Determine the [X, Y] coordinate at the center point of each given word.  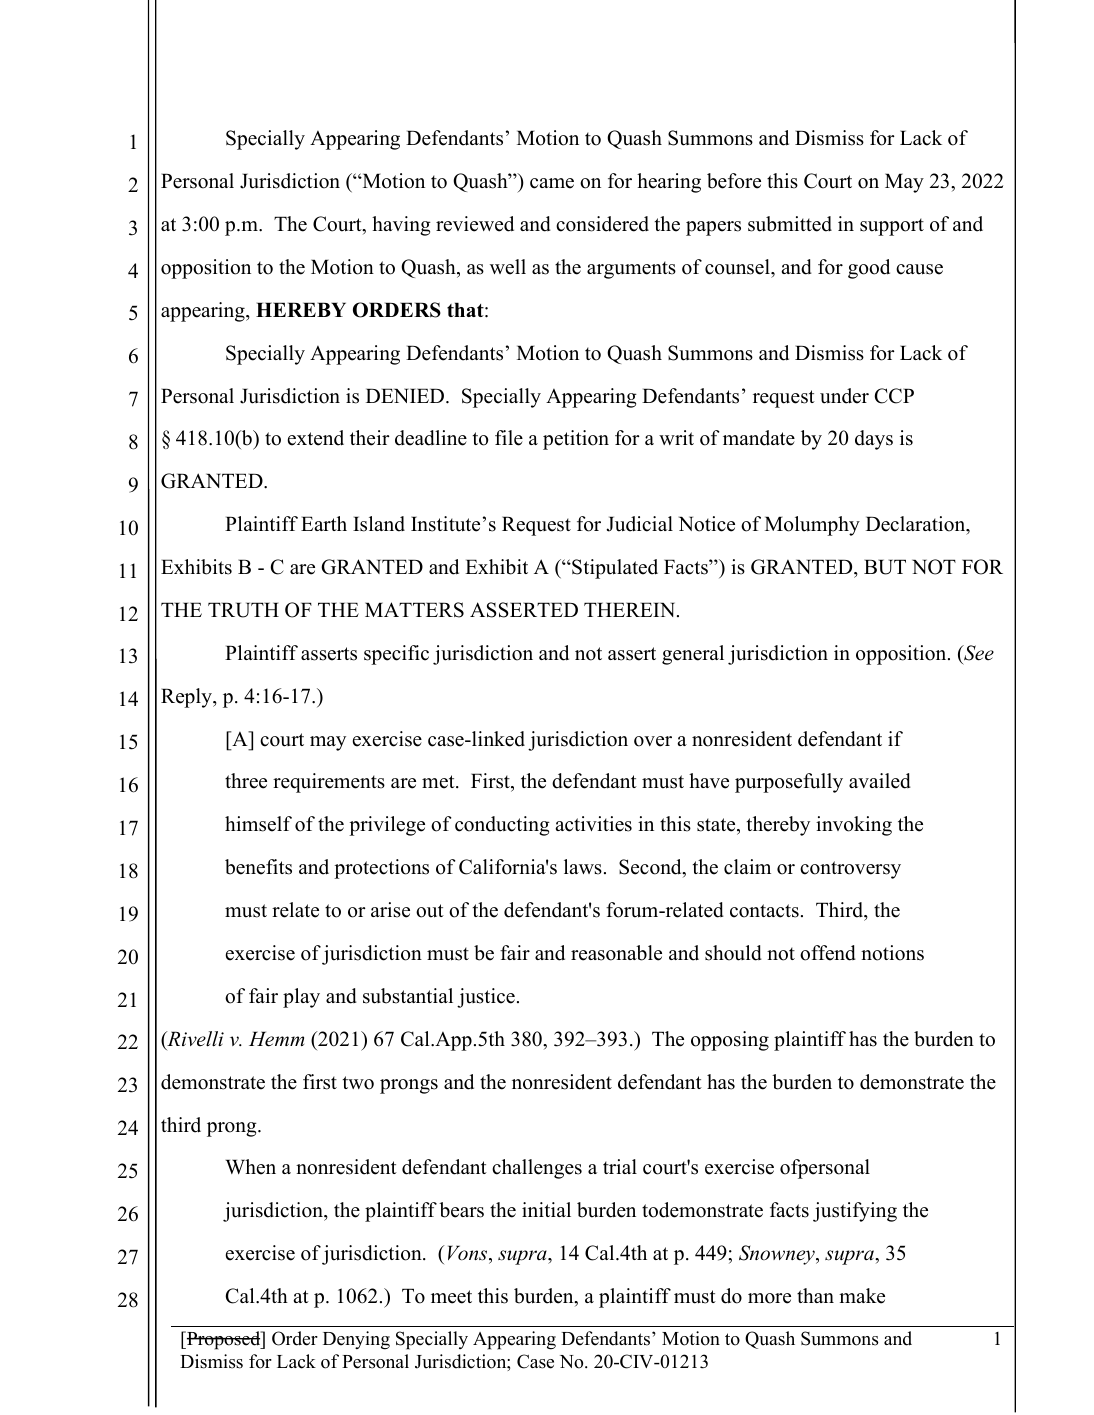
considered [602, 224]
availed [880, 781]
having [401, 226]
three [246, 781]
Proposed [224, 1340]
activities [593, 824]
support [892, 227]
